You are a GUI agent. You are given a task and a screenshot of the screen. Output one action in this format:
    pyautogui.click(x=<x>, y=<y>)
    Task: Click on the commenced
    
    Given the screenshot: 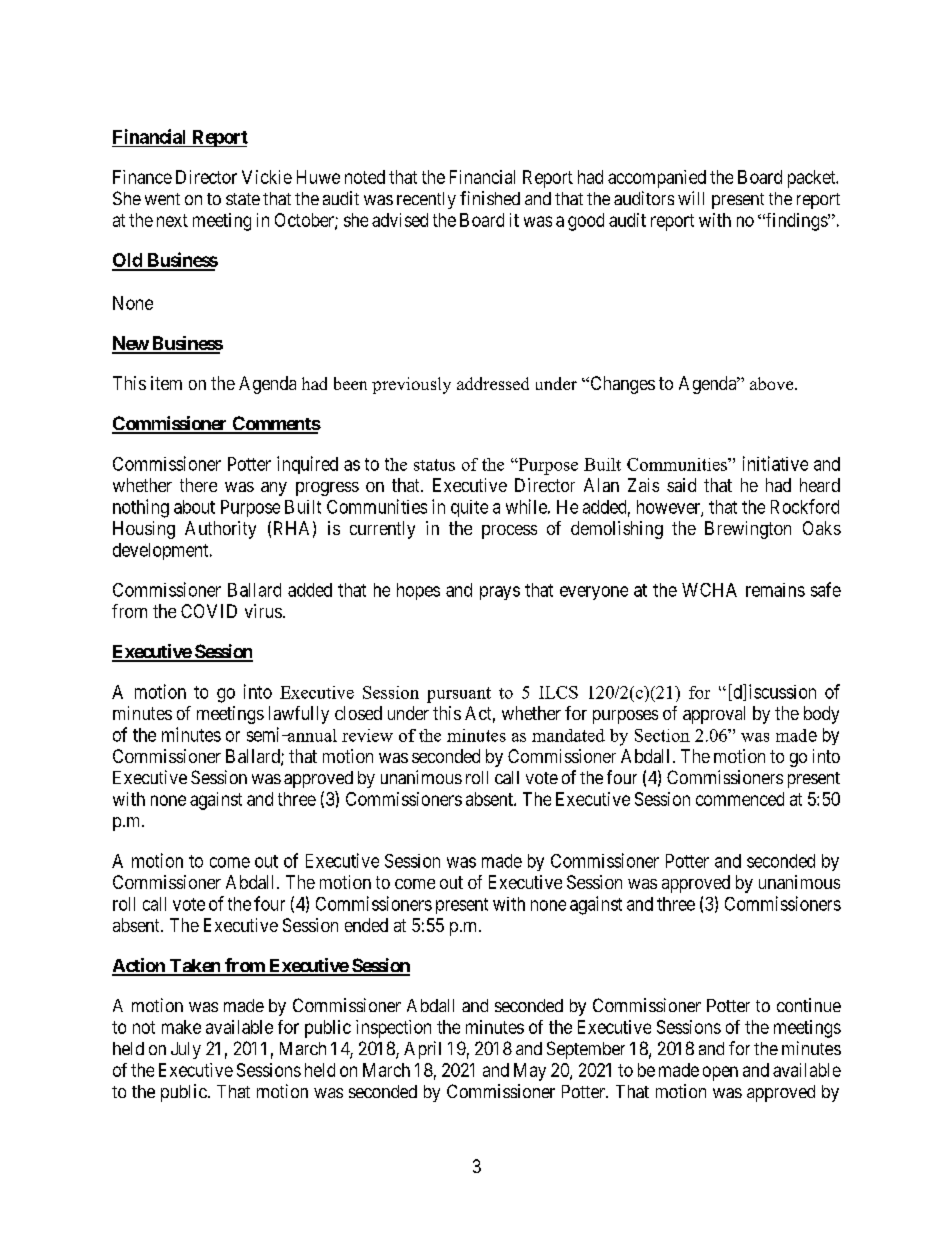 What is the action you would take?
    pyautogui.click(x=740, y=799)
